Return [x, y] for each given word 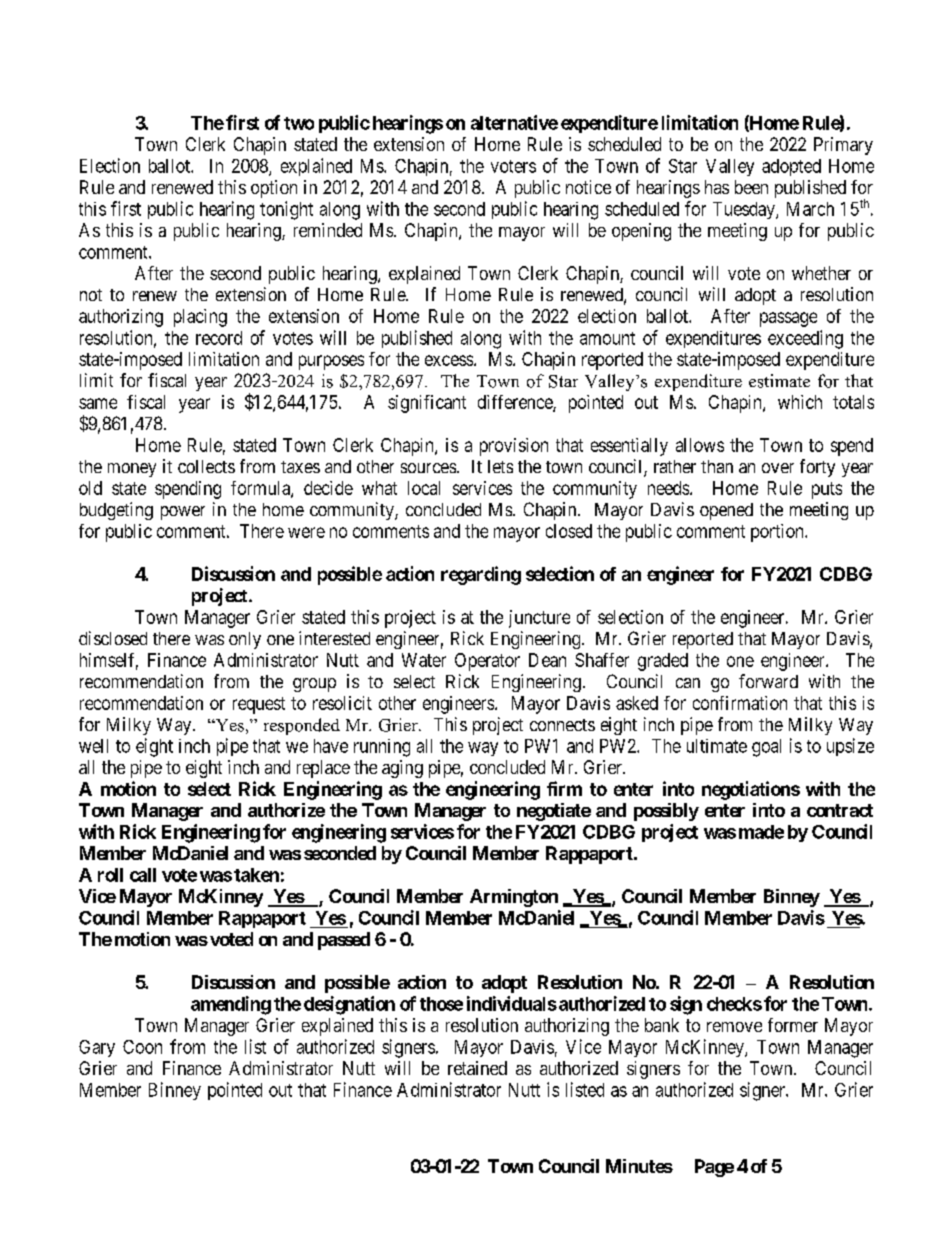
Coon [142, 1047]
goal [766, 748]
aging [402, 769]
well [93, 746]
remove [734, 1027]
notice [588, 187]
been [751, 187]
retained [477, 1068]
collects [206, 466]
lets [500, 466]
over [778, 468]
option [274, 189]
